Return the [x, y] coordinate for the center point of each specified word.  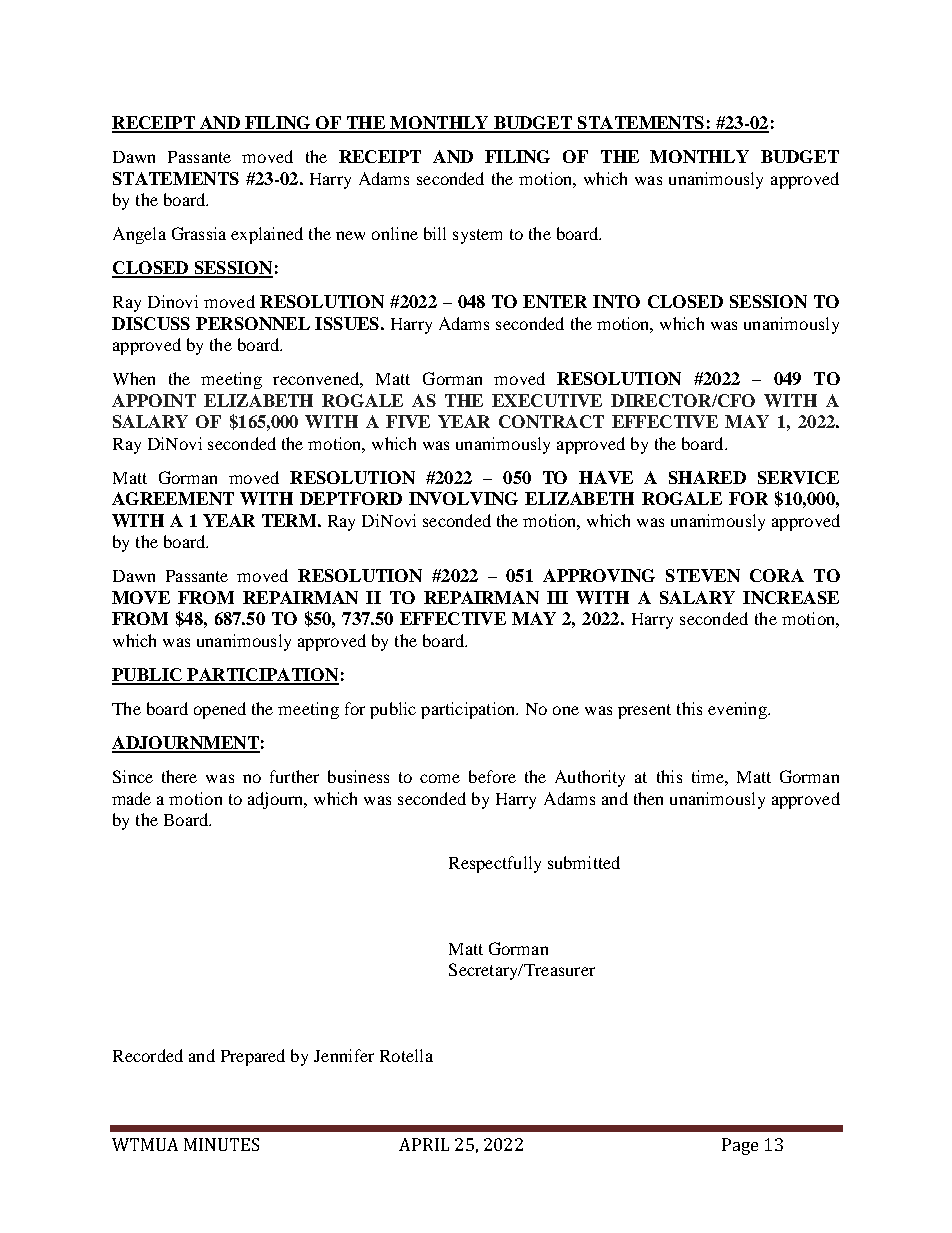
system [477, 236]
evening [738, 710]
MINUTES [221, 1144]
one [566, 710]
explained [267, 235]
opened [220, 710]
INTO [616, 301]
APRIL [424, 1144]
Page [740, 1146]
